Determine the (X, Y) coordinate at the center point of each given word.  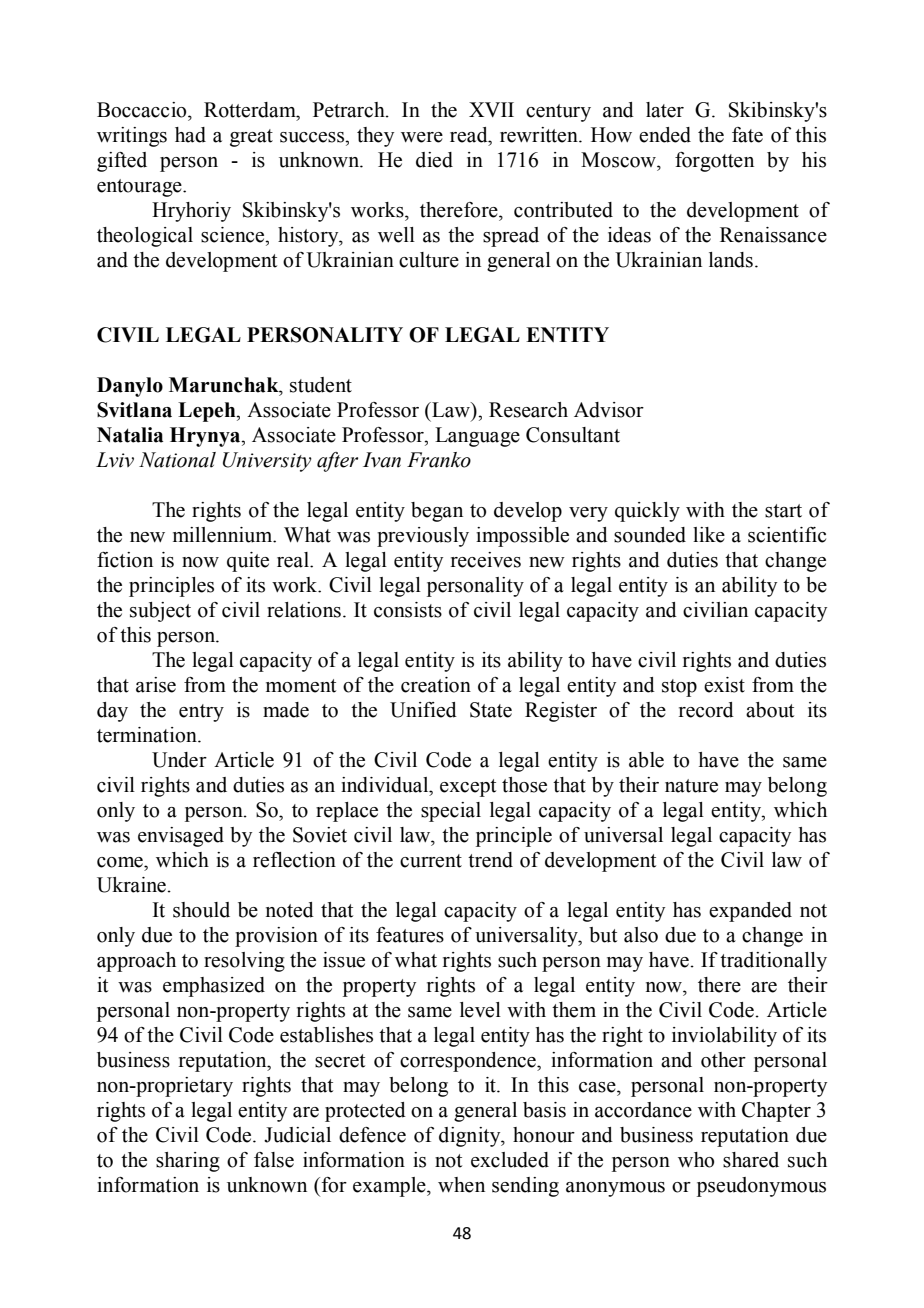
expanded (750, 912)
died (434, 160)
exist (724, 685)
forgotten (714, 162)
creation (436, 685)
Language (477, 437)
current (431, 861)
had (190, 135)
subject (160, 612)
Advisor (609, 410)
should (201, 910)
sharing (188, 1162)
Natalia (130, 435)
